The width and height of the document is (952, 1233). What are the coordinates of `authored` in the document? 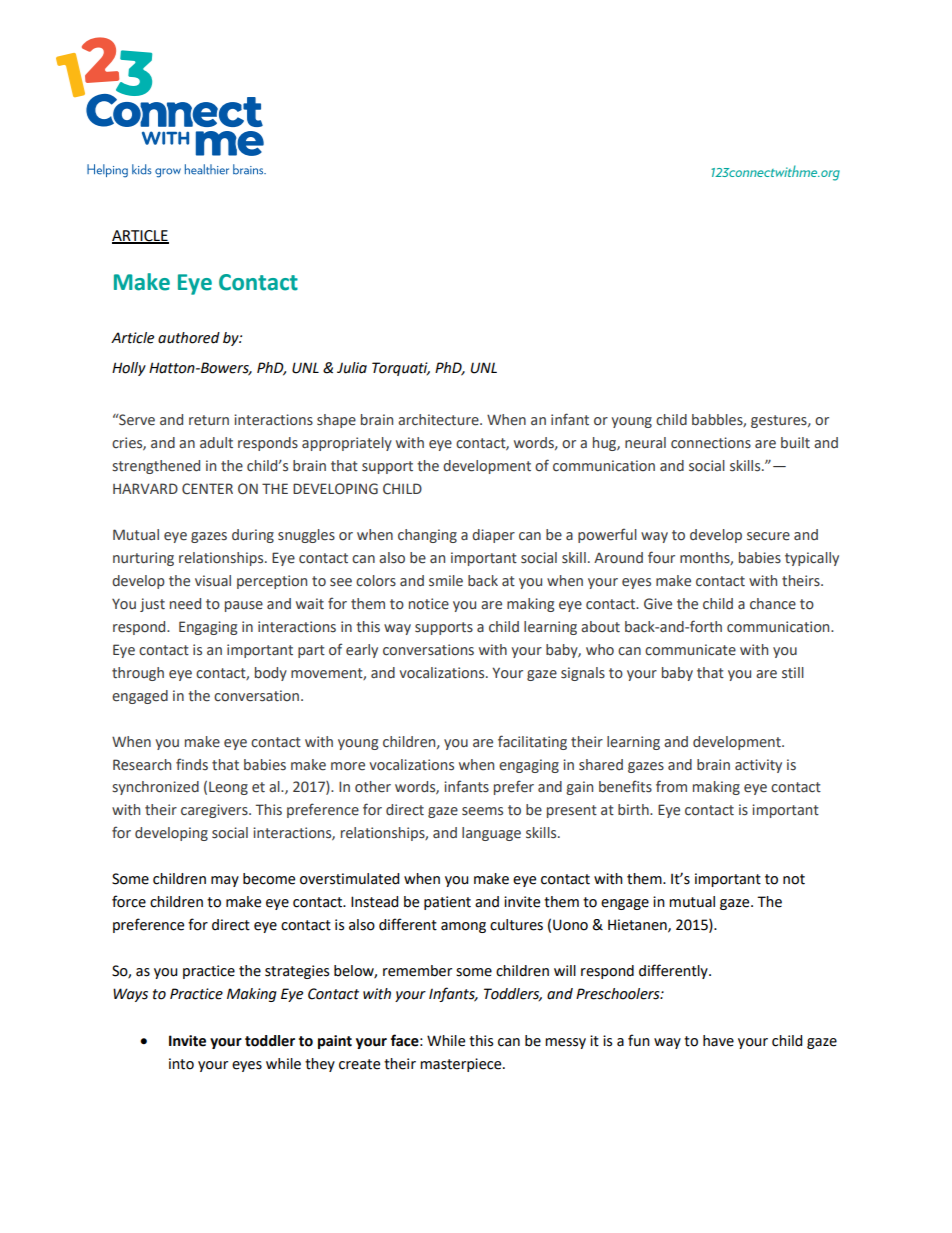 It's located at (189, 338).
